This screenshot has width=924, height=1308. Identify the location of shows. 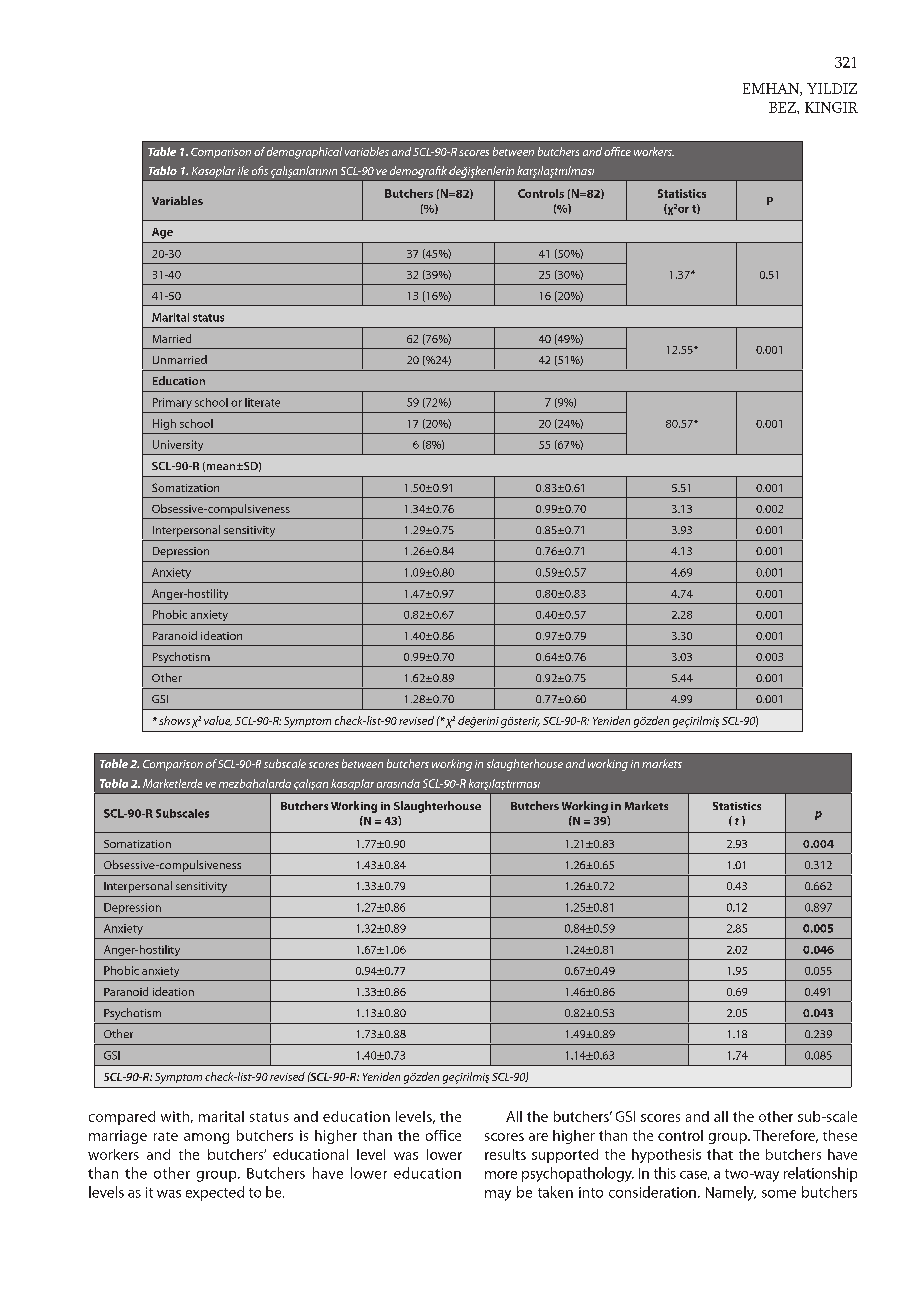
(174, 720).
